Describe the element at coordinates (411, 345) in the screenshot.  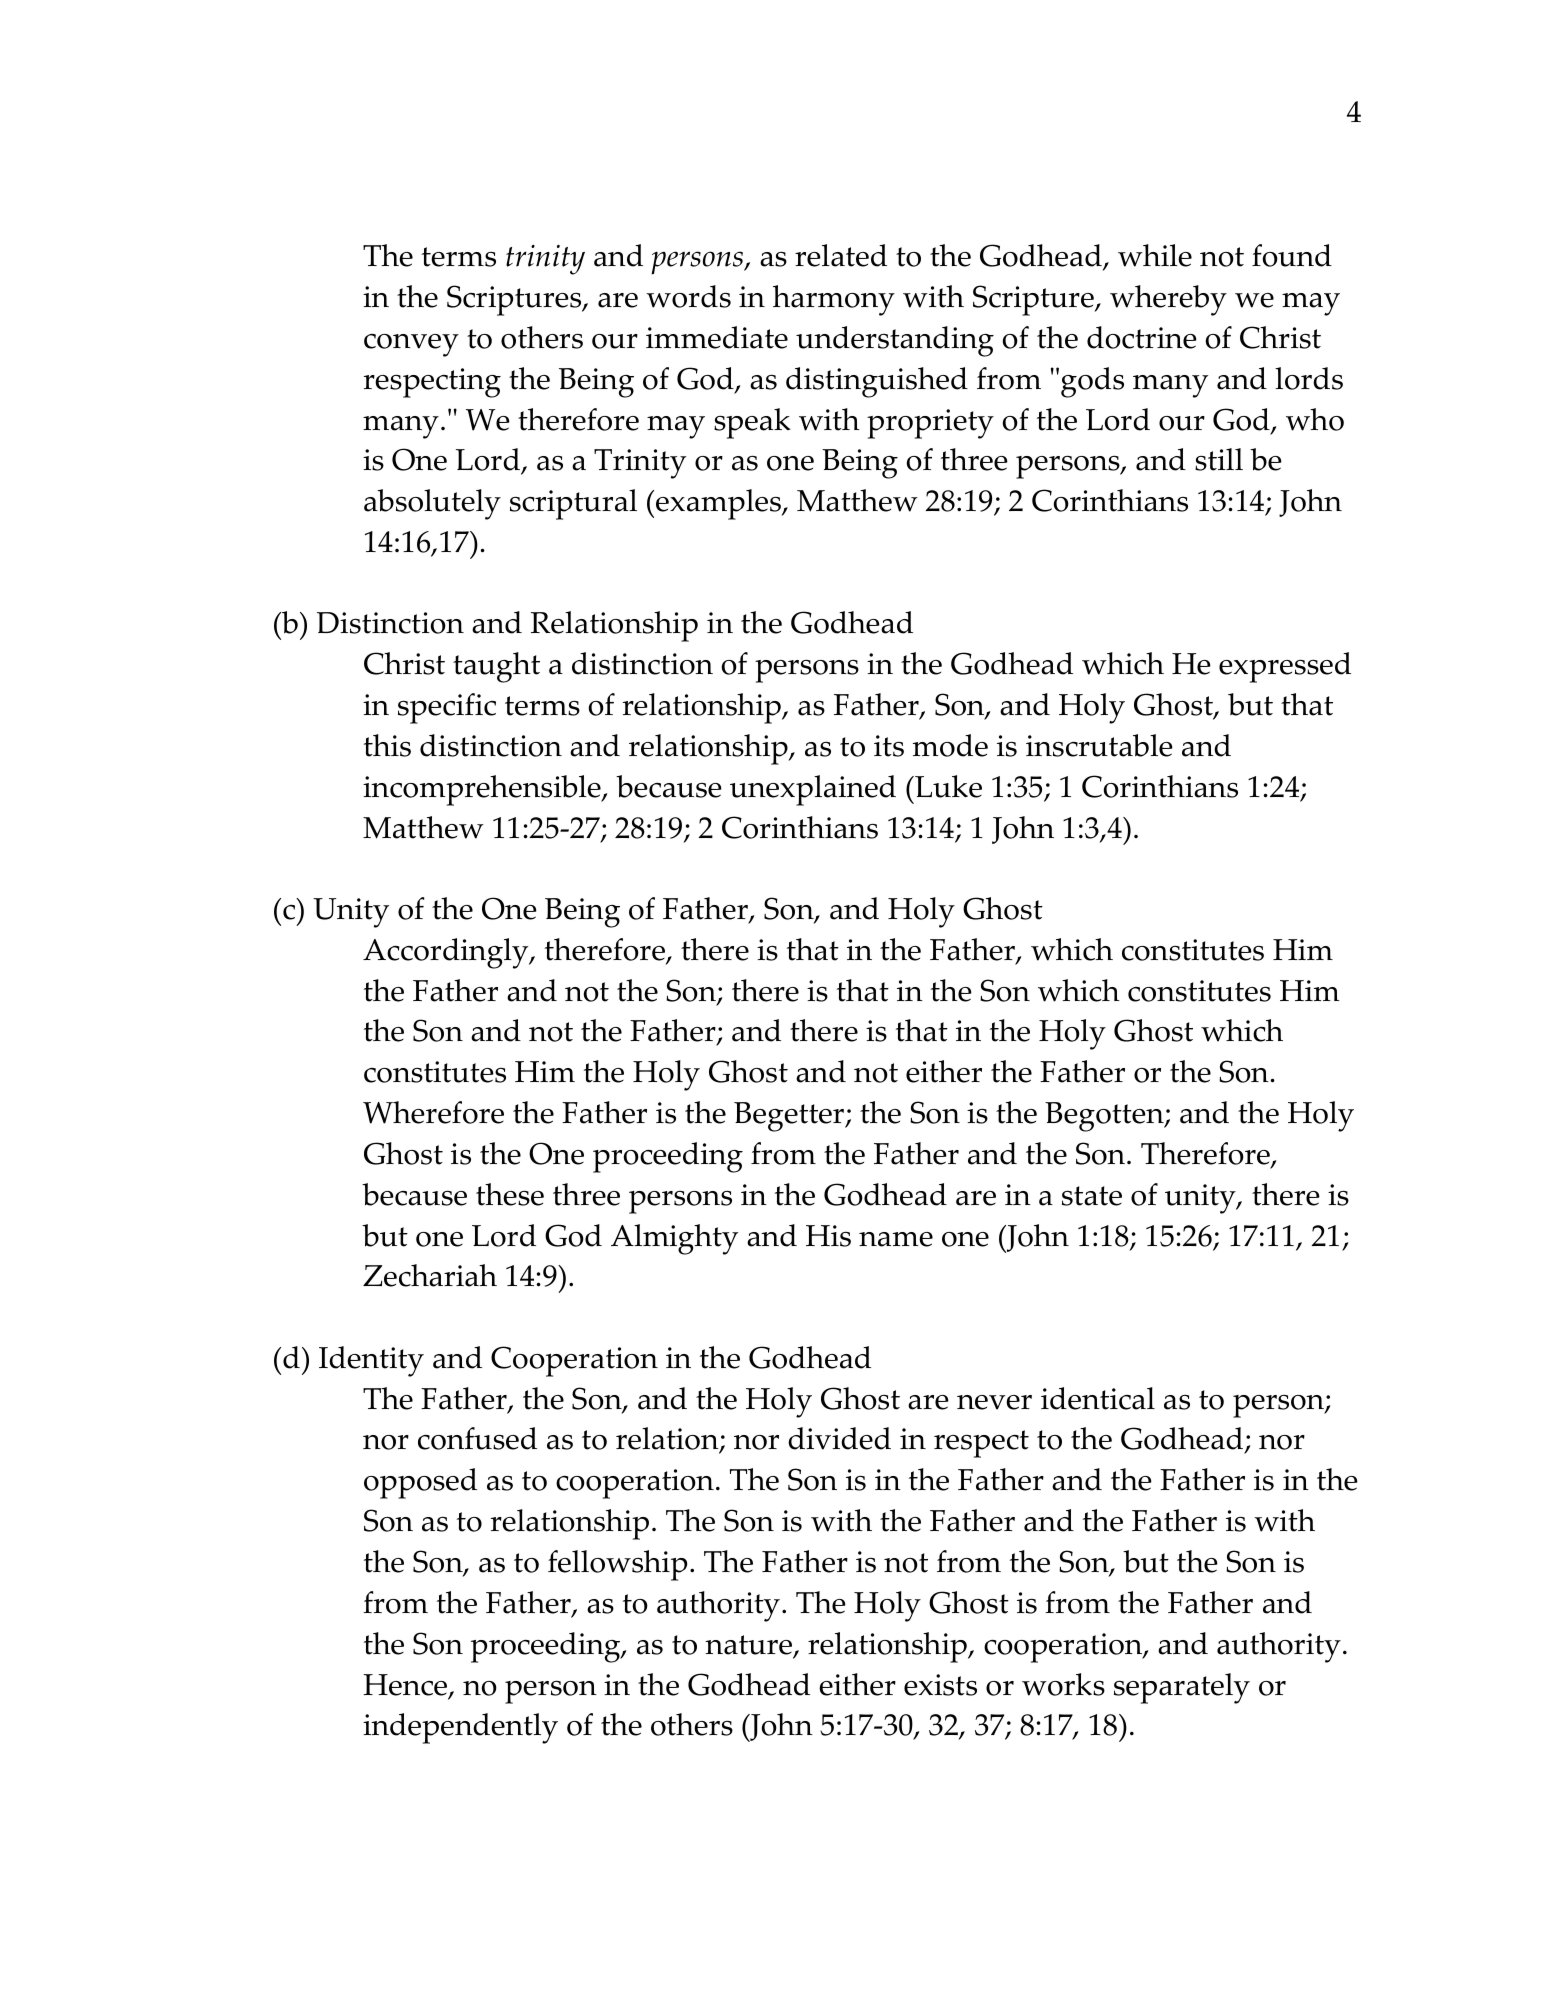
I see `convey` at that location.
